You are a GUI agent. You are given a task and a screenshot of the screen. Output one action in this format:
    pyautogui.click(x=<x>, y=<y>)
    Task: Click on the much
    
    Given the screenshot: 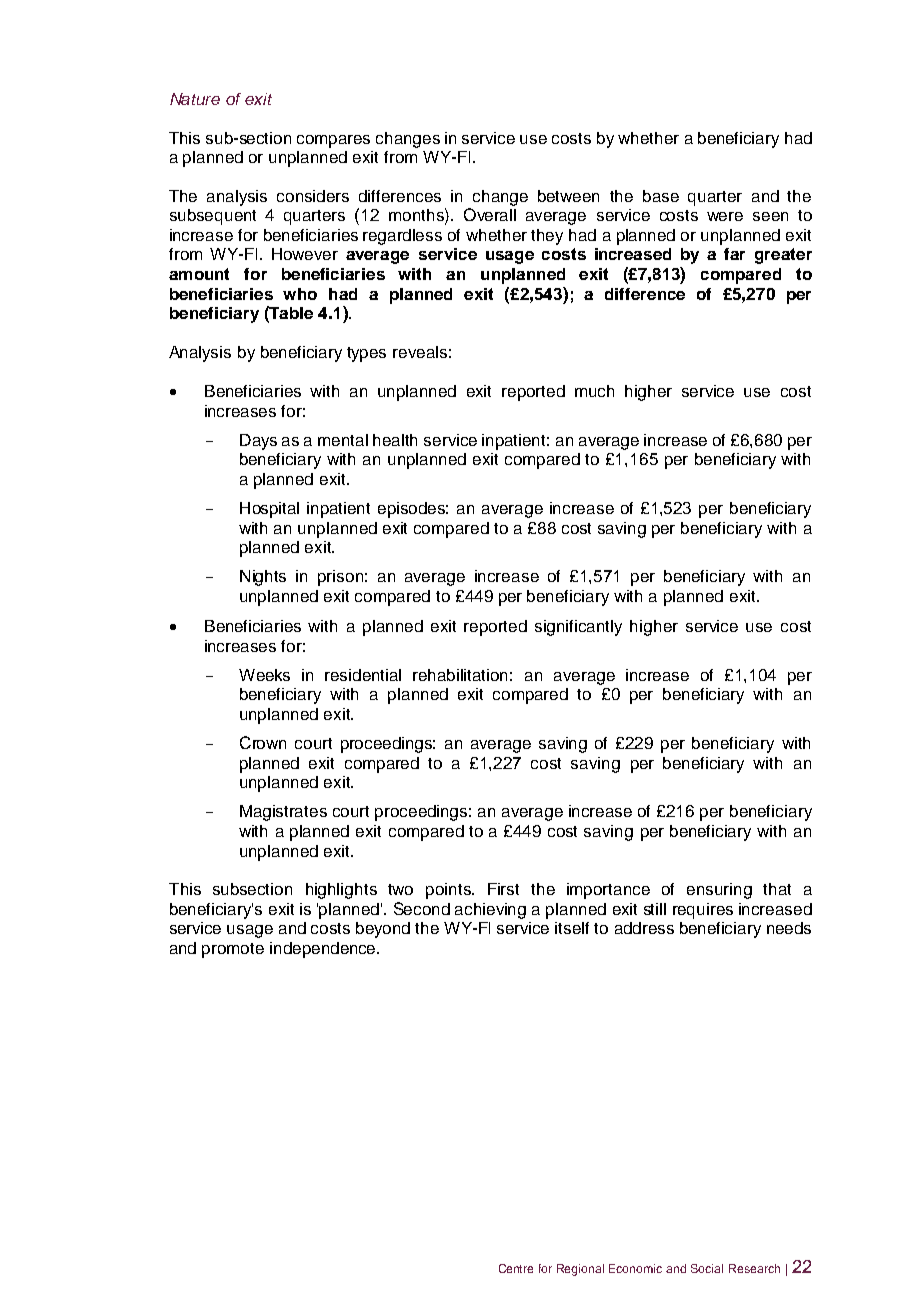 What is the action you would take?
    pyautogui.click(x=594, y=391)
